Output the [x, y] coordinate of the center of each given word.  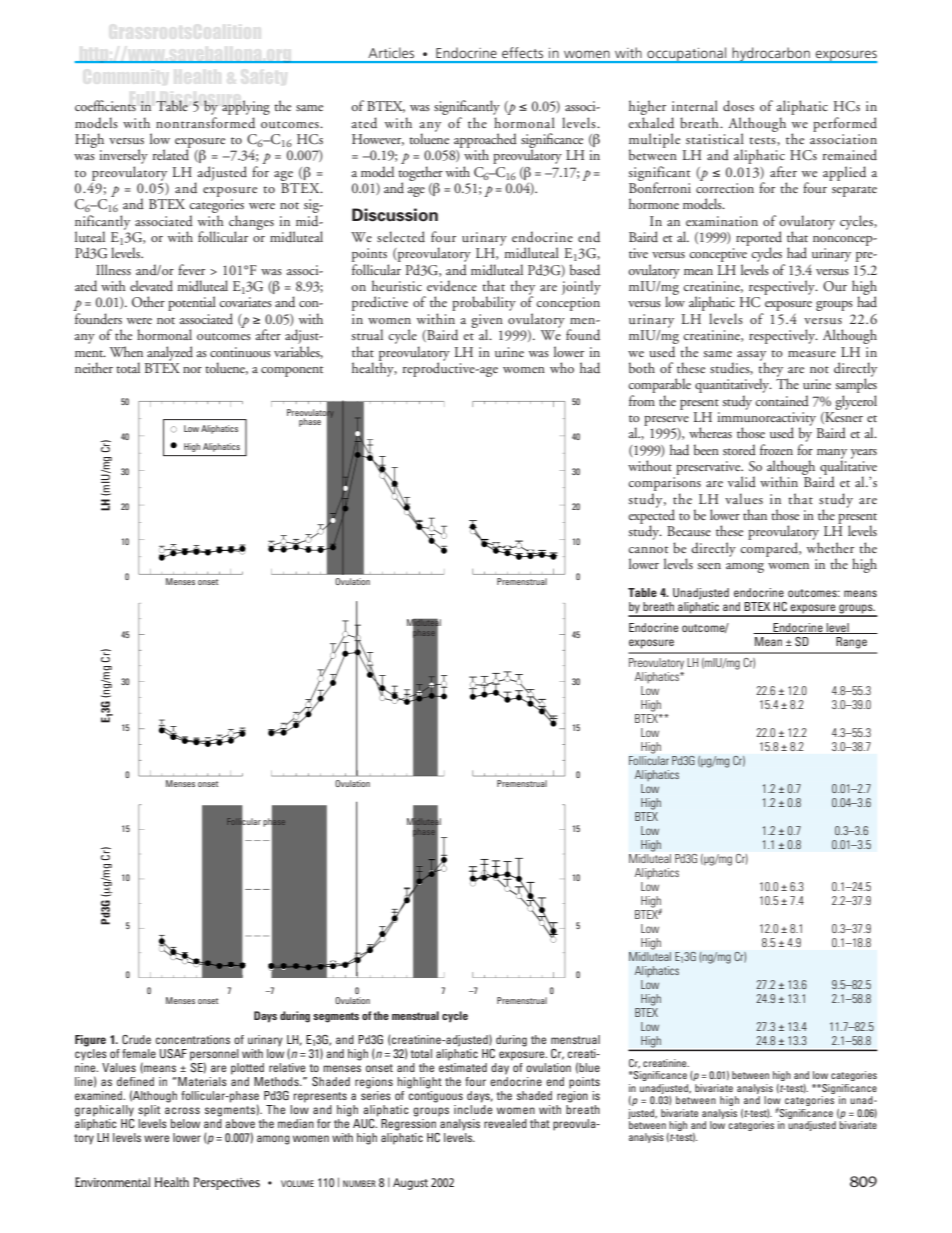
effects [522, 52]
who [562, 367]
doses [738, 105]
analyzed [170, 353]
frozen [776, 449]
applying [246, 109]
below [185, 1123]
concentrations [193, 1039]
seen [709, 566]
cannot [648, 549]
